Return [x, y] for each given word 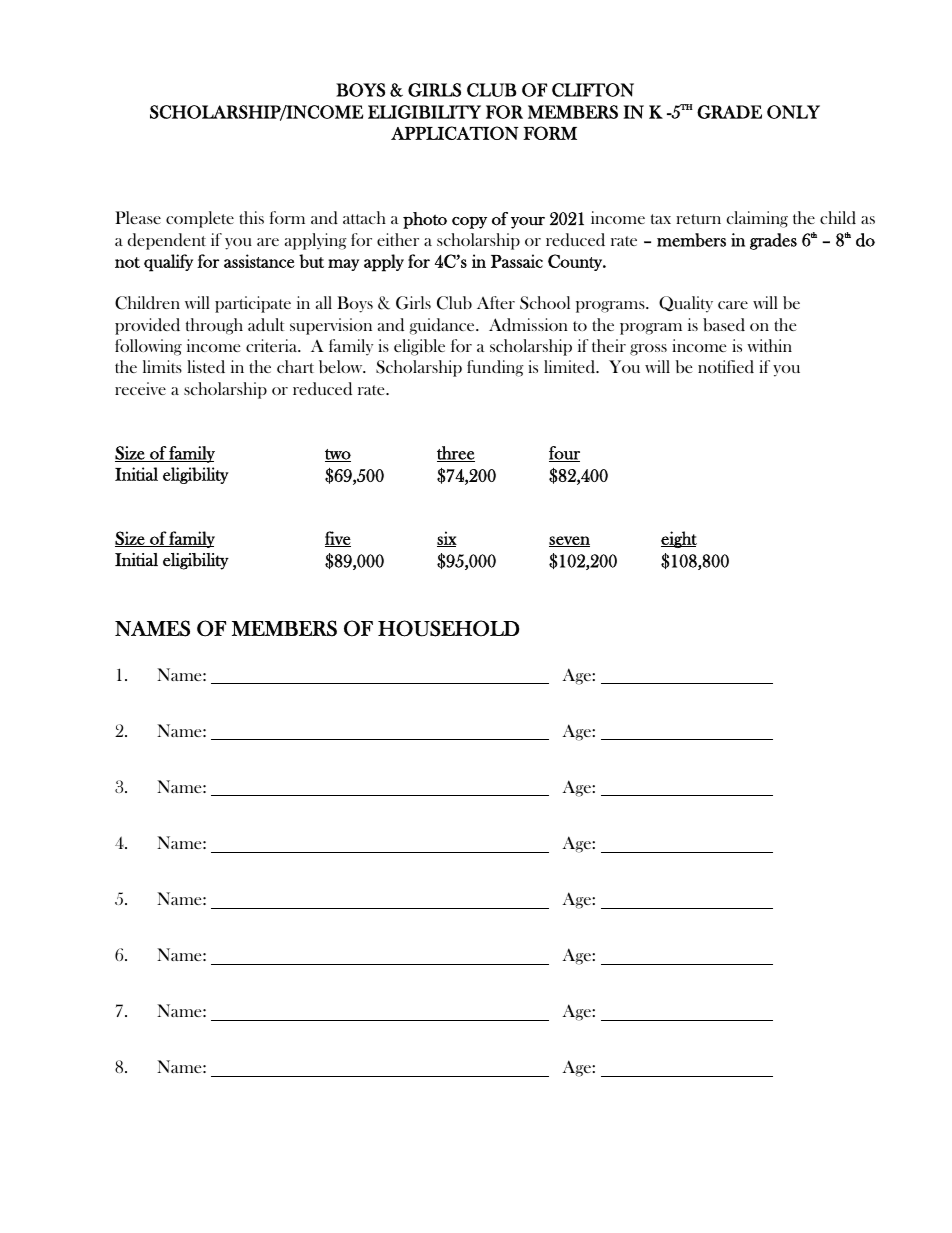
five [338, 539]
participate [253, 304]
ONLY [793, 112]
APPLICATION [455, 133]
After [496, 302]
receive [140, 388]
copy [469, 223]
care [733, 305]
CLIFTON [593, 90]
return [698, 219]
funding [495, 368]
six [447, 539]
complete [200, 219]
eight [679, 539]
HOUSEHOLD [448, 628]
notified [726, 366]
